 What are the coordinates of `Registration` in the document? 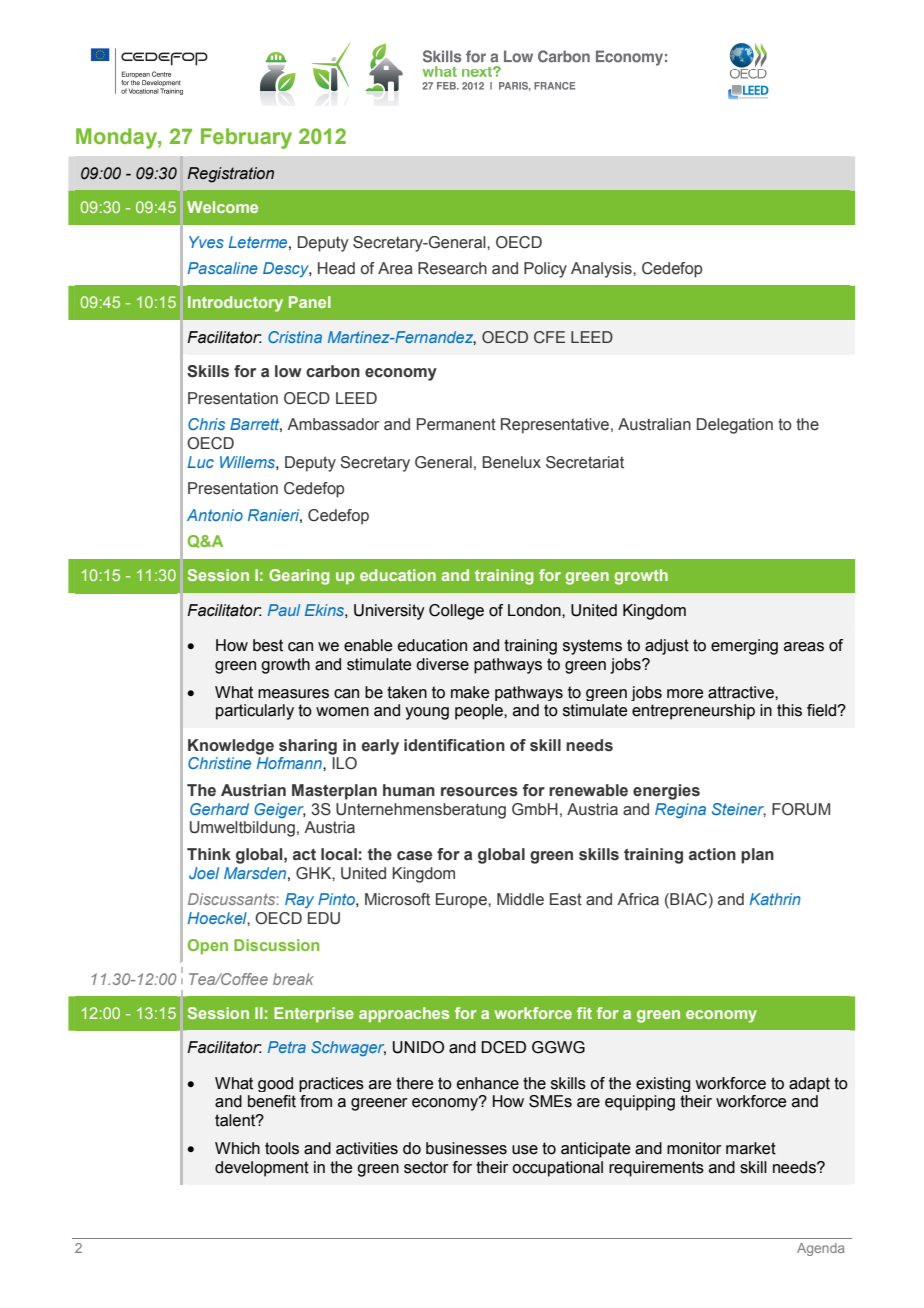 It's located at (230, 175).
